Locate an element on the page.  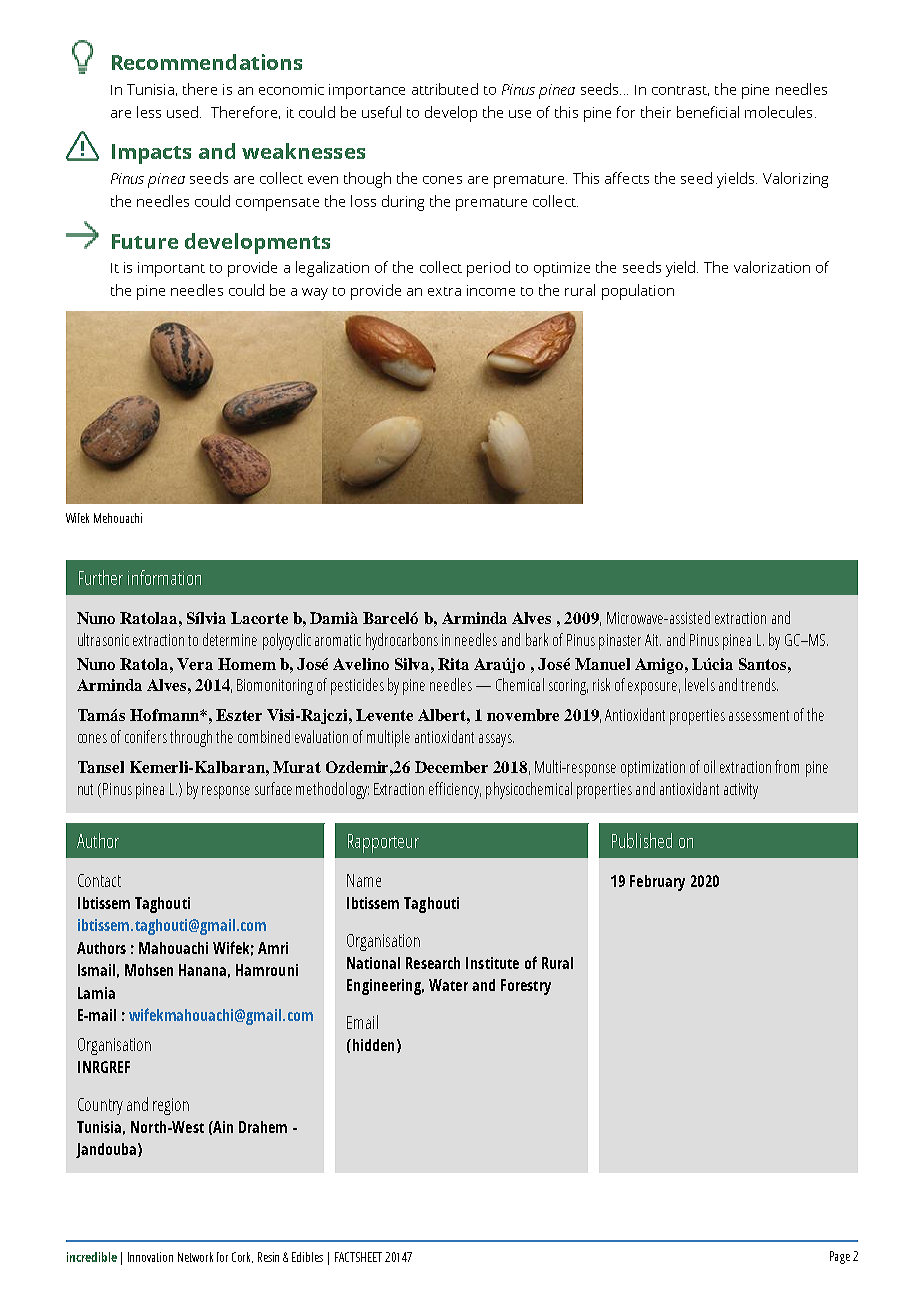
Network is located at coordinates (195, 1257).
